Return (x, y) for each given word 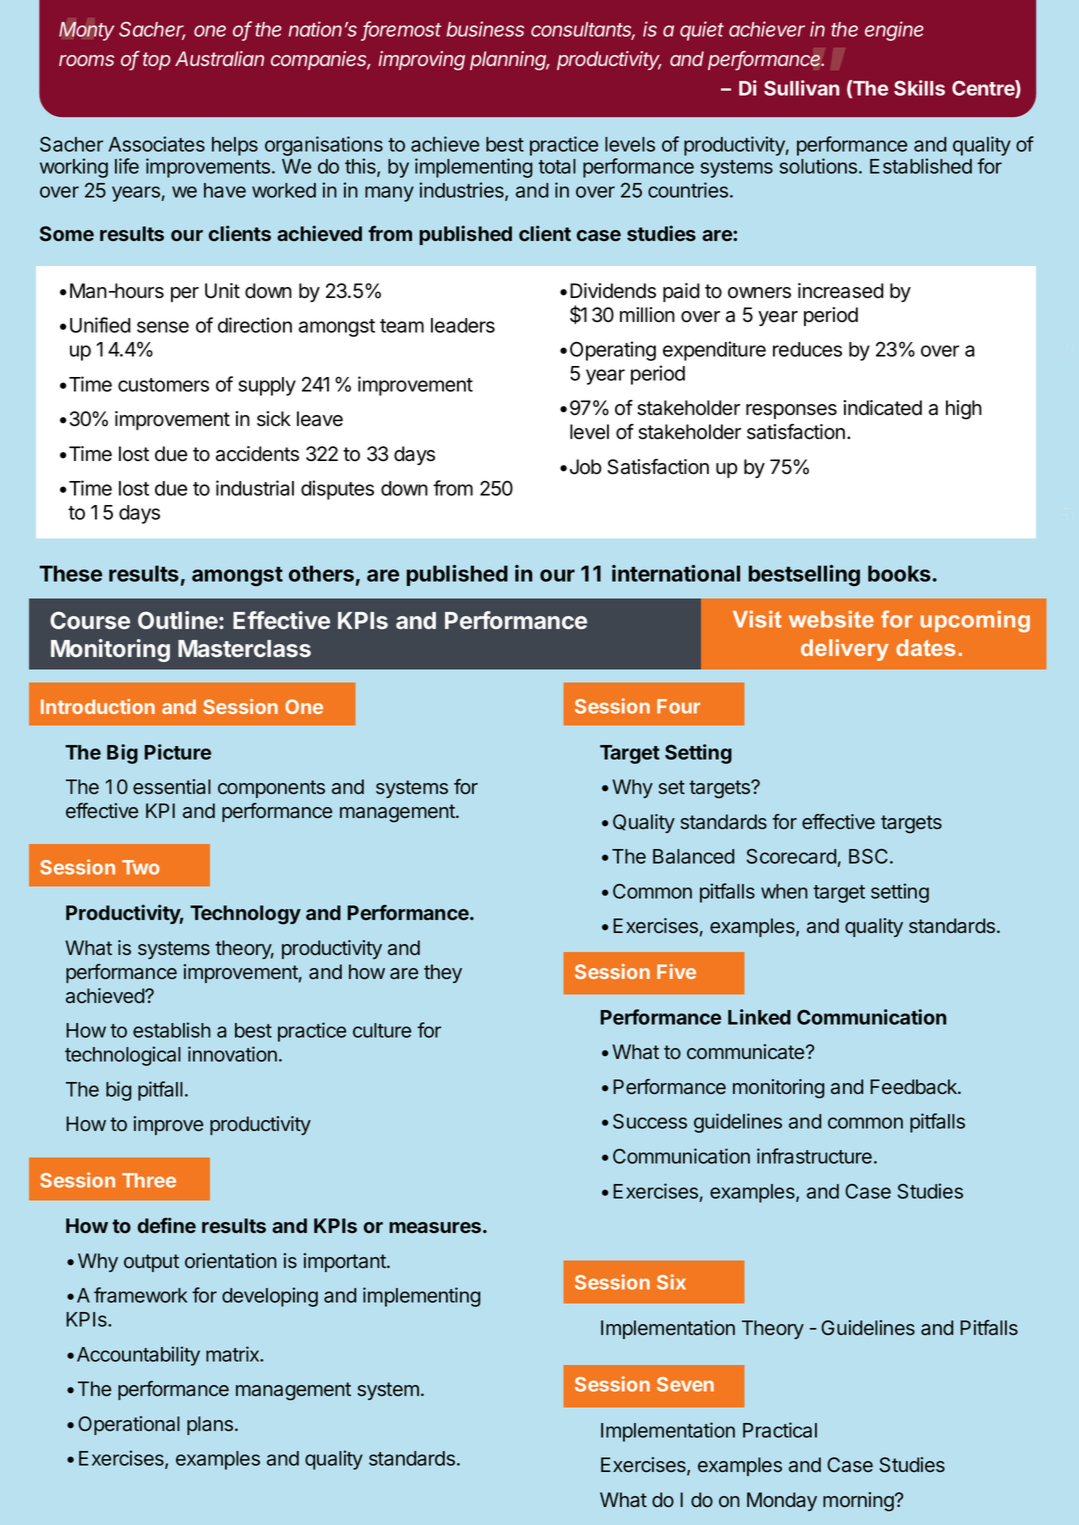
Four (678, 706)
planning (510, 61)
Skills (919, 88)
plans (211, 1425)
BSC (870, 856)
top (157, 61)
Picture (177, 752)
